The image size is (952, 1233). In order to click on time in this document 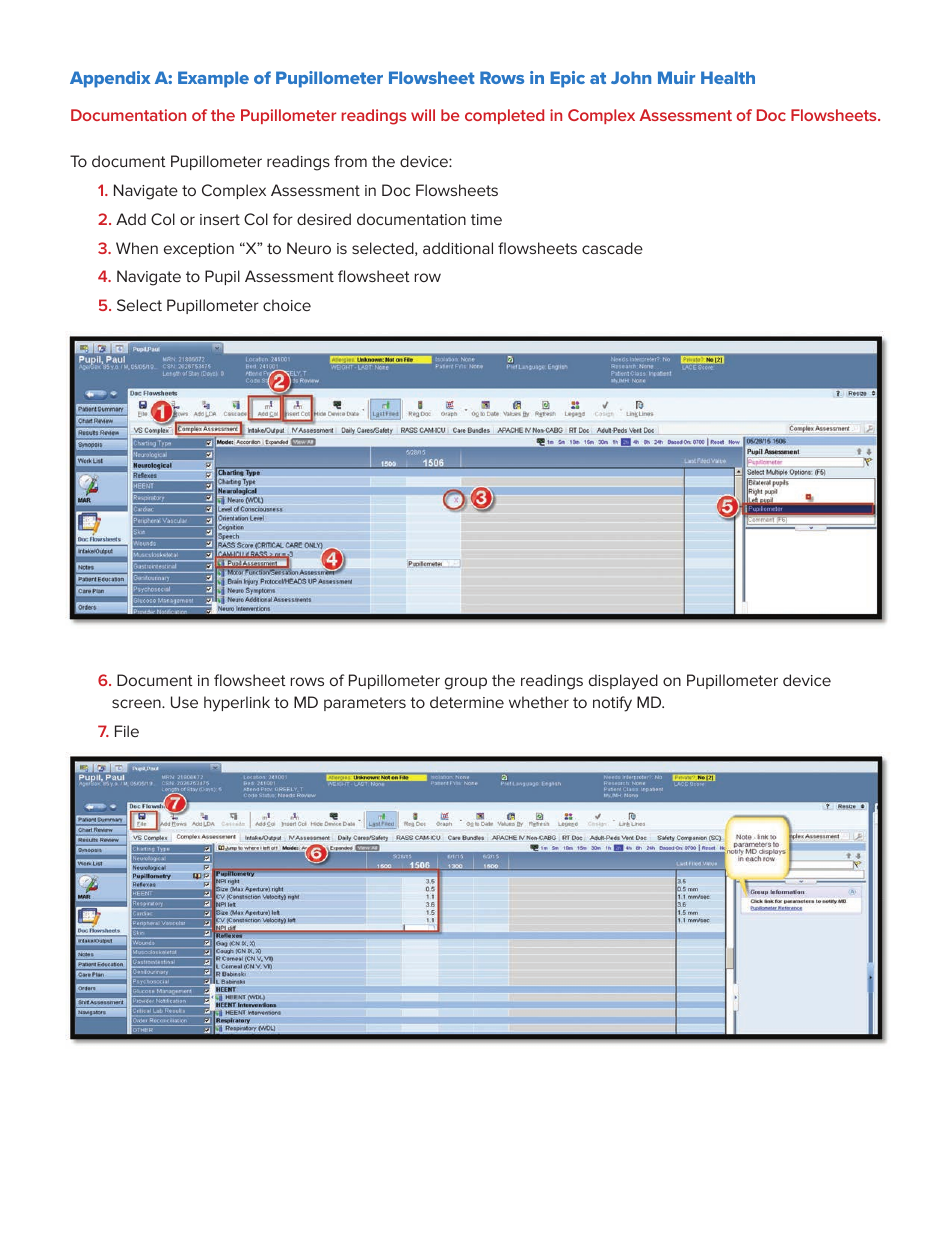, I will do `click(486, 219)`.
